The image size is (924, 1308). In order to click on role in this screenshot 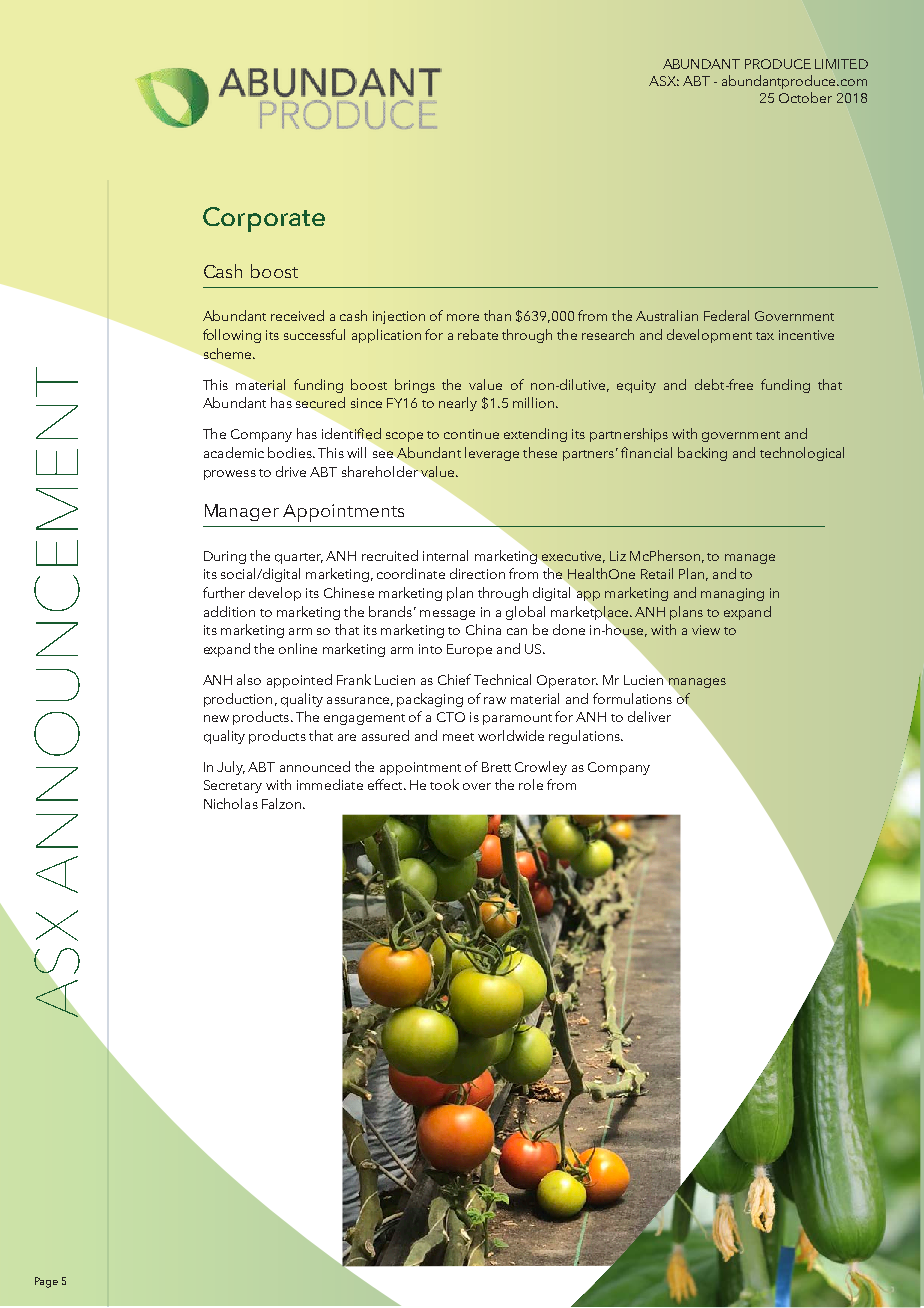, I will do `click(531, 784)`.
